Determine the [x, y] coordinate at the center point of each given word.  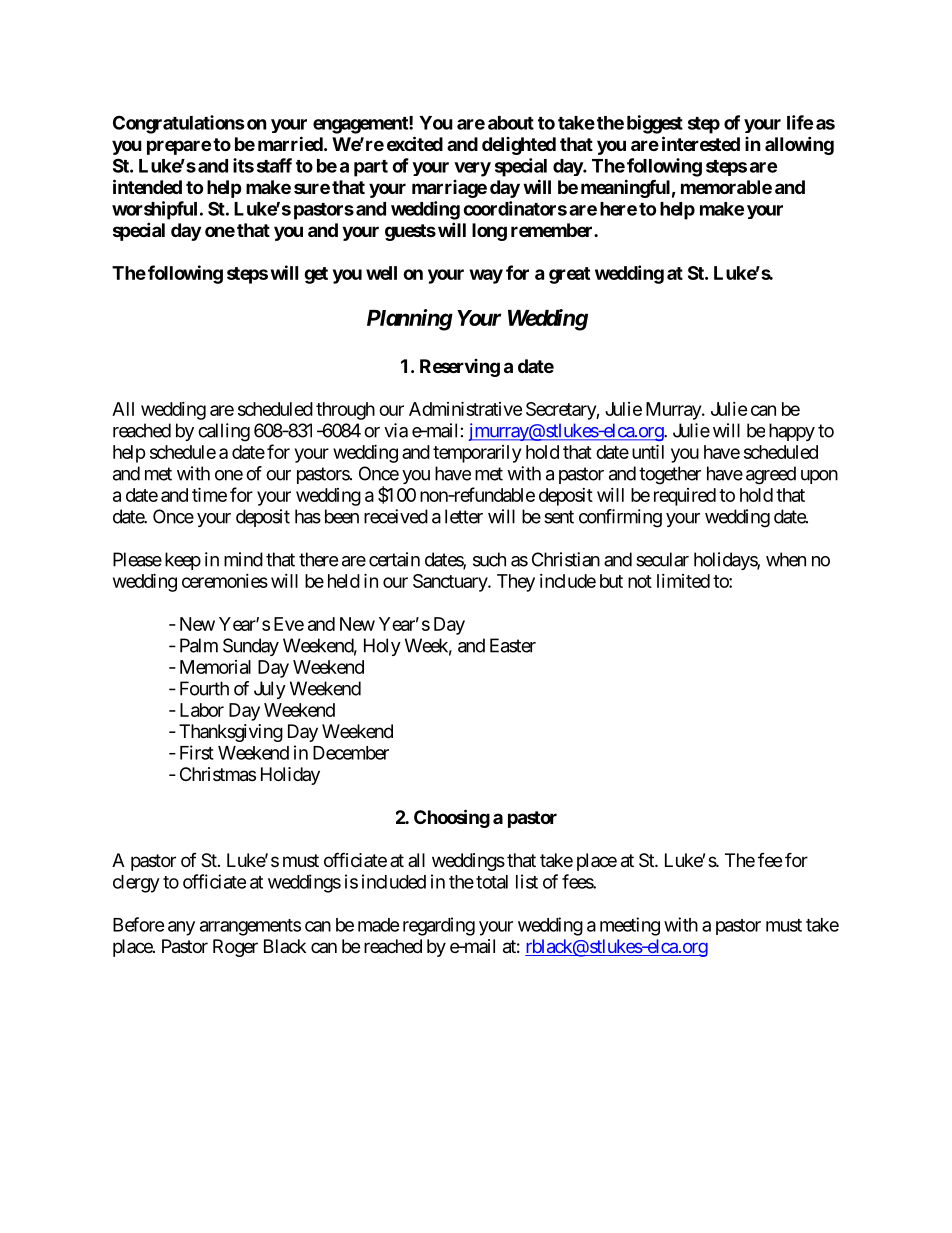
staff [274, 165]
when [786, 559]
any [181, 928]
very [472, 169]
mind [243, 559]
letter [464, 516]
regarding [439, 926]
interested [701, 143]
